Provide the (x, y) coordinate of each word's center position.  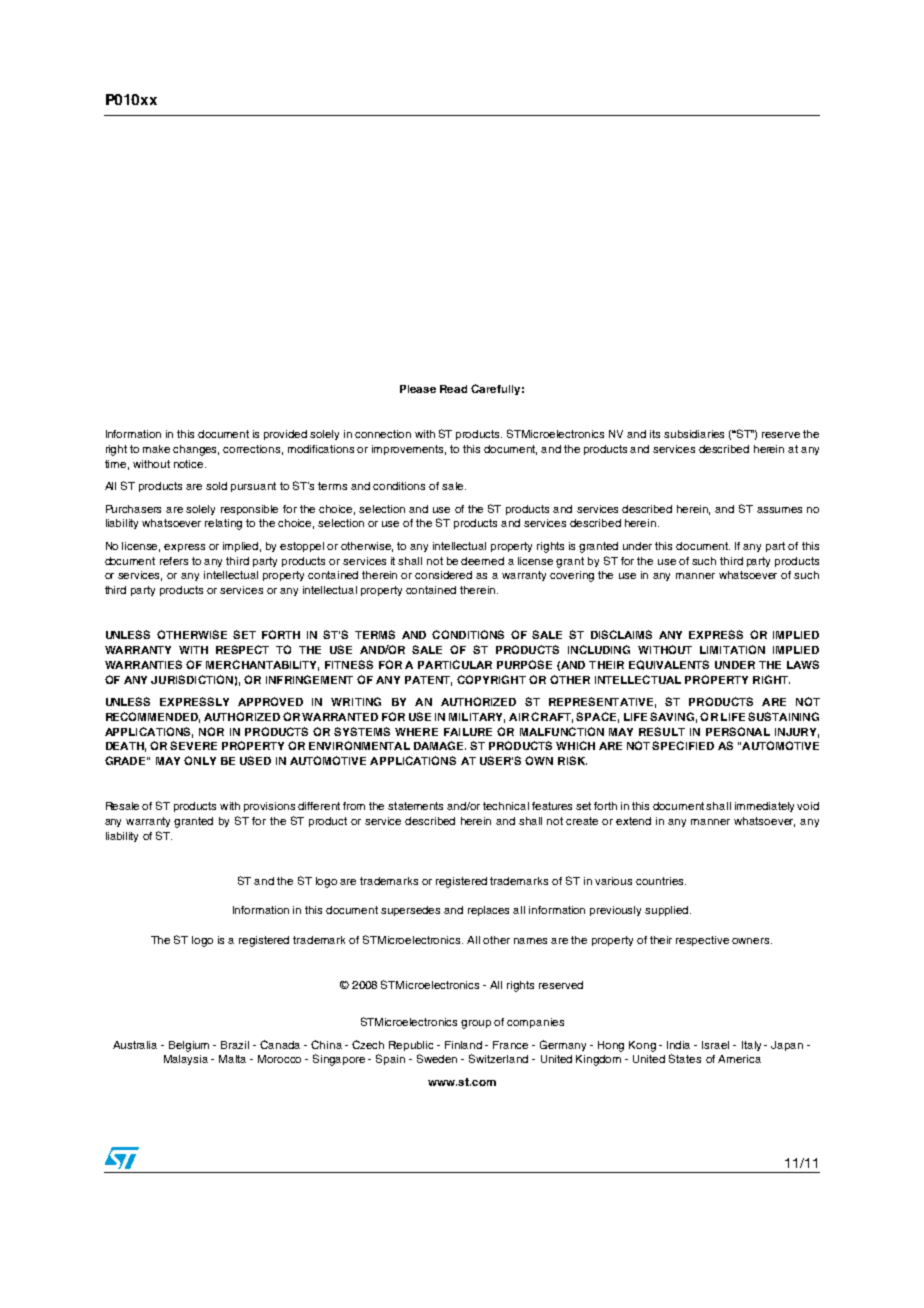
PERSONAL (738, 731)
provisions (269, 807)
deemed (482, 561)
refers (174, 561)
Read (453, 389)
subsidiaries (694, 434)
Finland (463, 1045)
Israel (715, 1045)
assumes (779, 510)
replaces (488, 911)
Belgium (189, 1046)
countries (661, 881)
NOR (211, 731)
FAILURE (468, 732)
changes (196, 450)
